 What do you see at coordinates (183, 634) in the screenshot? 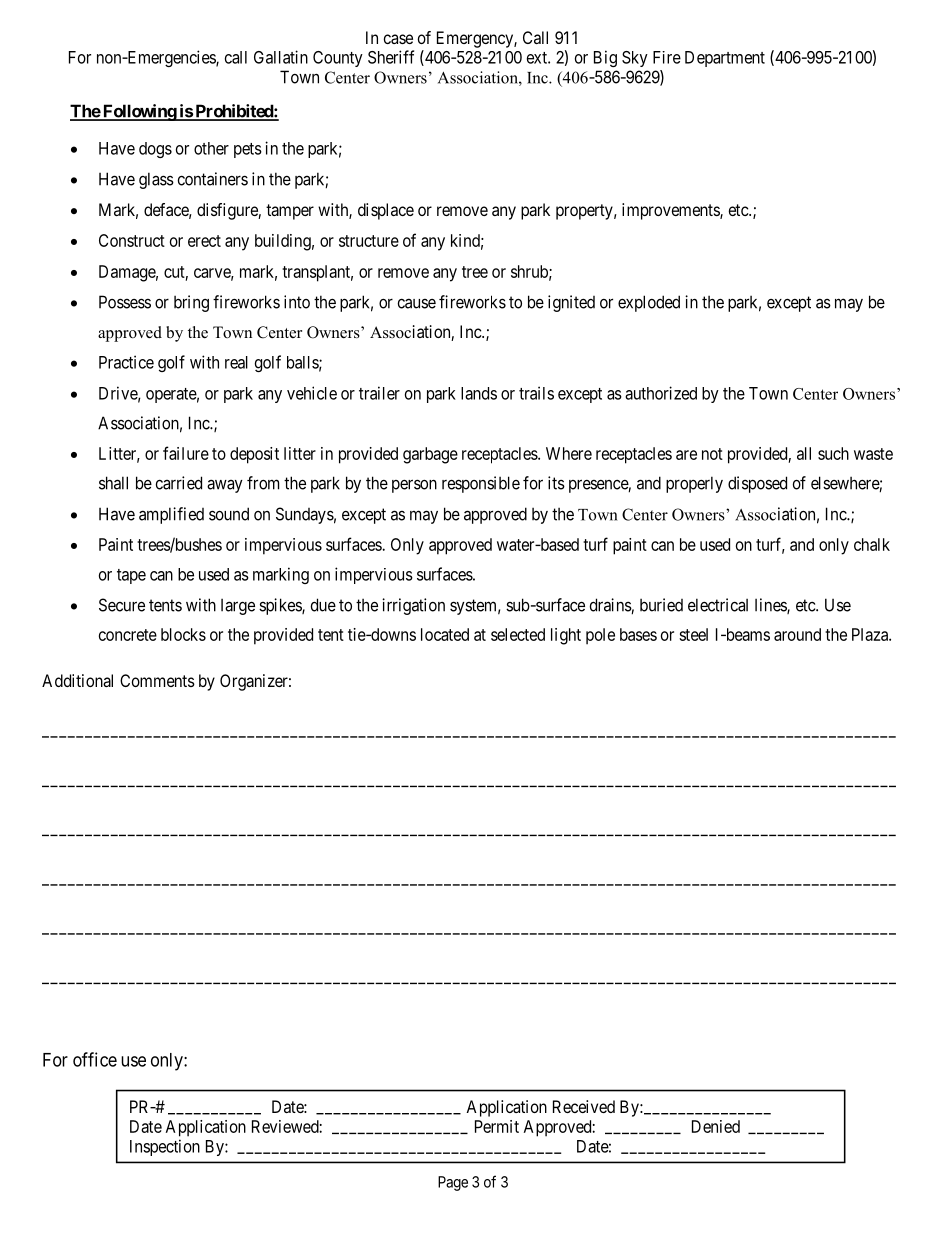
I see `blocks` at bounding box center [183, 634].
